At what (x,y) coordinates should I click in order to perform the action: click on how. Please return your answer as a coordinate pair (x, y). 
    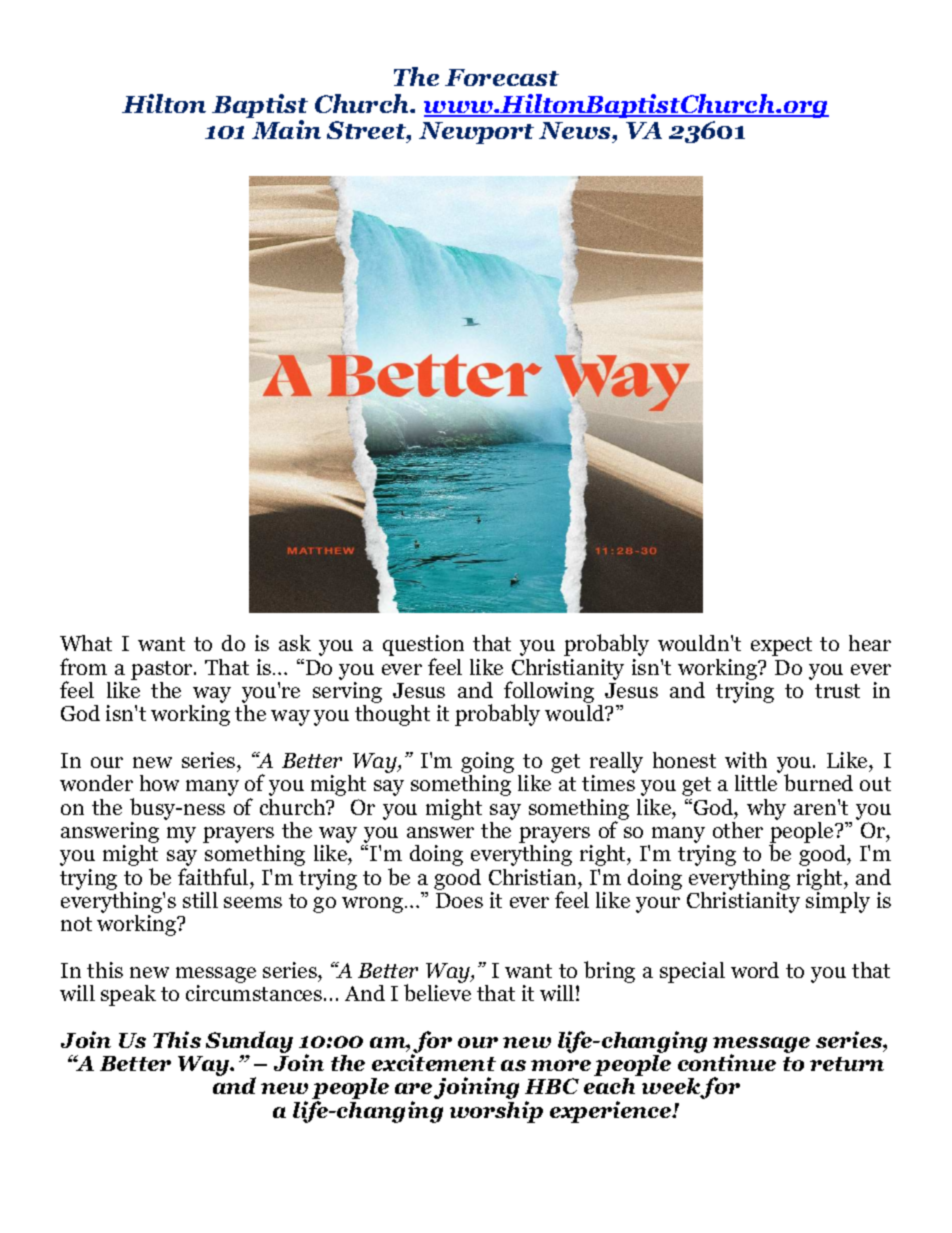
    Looking at the image, I should click on (159, 783).
